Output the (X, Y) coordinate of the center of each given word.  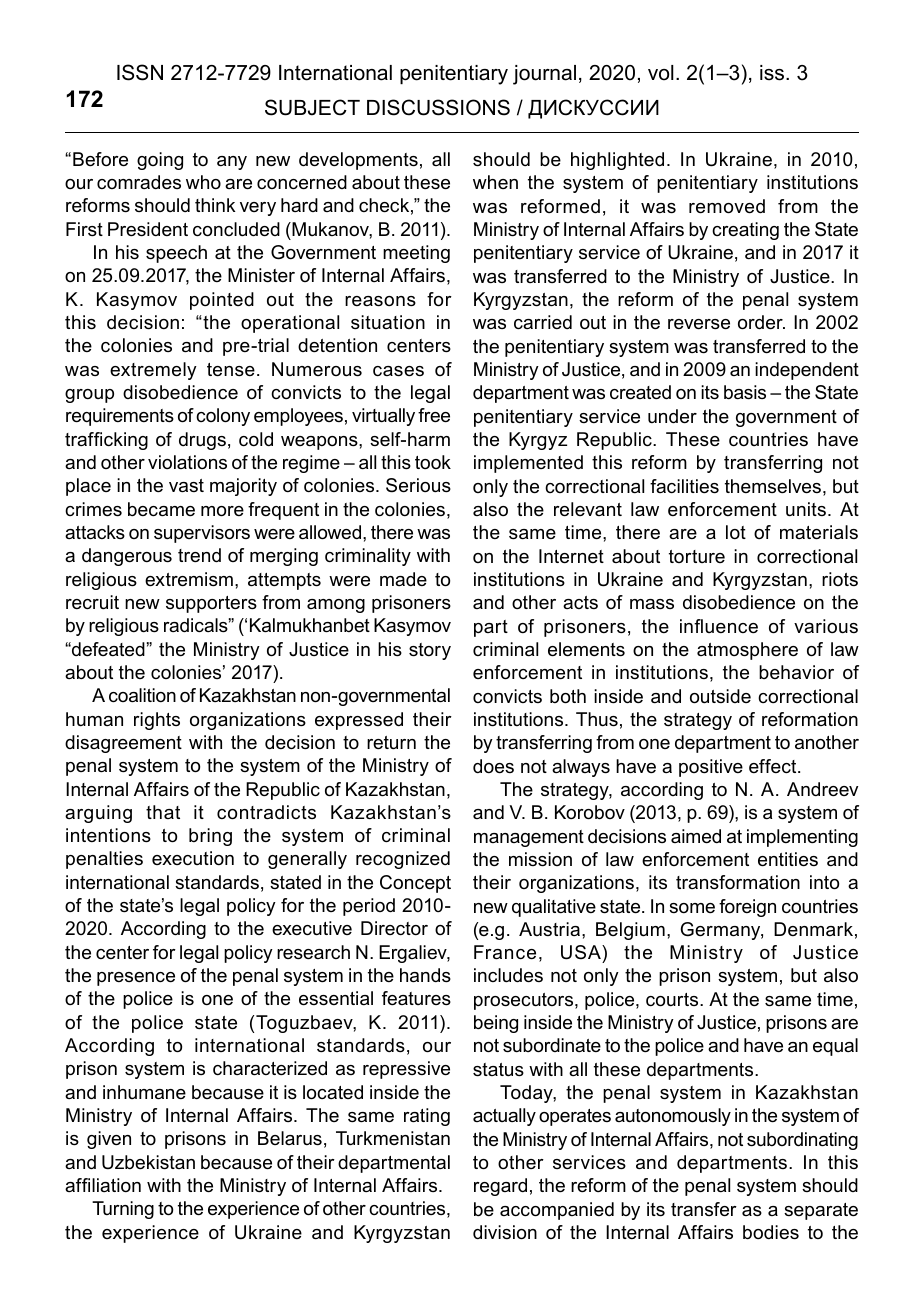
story (430, 651)
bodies (771, 1232)
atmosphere (747, 651)
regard (500, 1187)
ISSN (140, 72)
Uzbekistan (148, 1162)
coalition (142, 695)
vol (661, 73)
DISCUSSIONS (438, 107)
